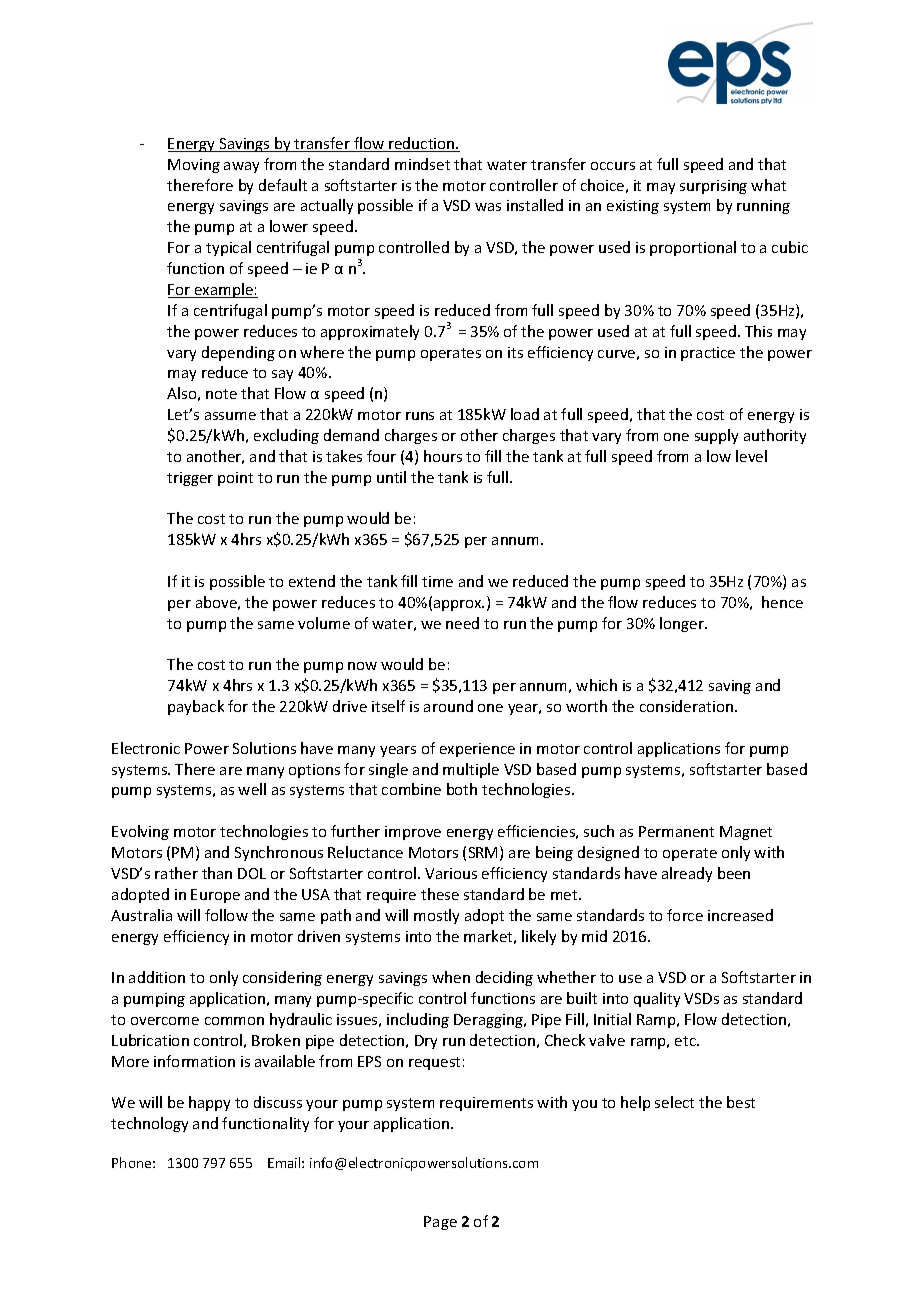 The height and width of the screenshot is (1308, 924). Describe the element at coordinates (488, 207) in the screenshot. I see `was` at that location.
